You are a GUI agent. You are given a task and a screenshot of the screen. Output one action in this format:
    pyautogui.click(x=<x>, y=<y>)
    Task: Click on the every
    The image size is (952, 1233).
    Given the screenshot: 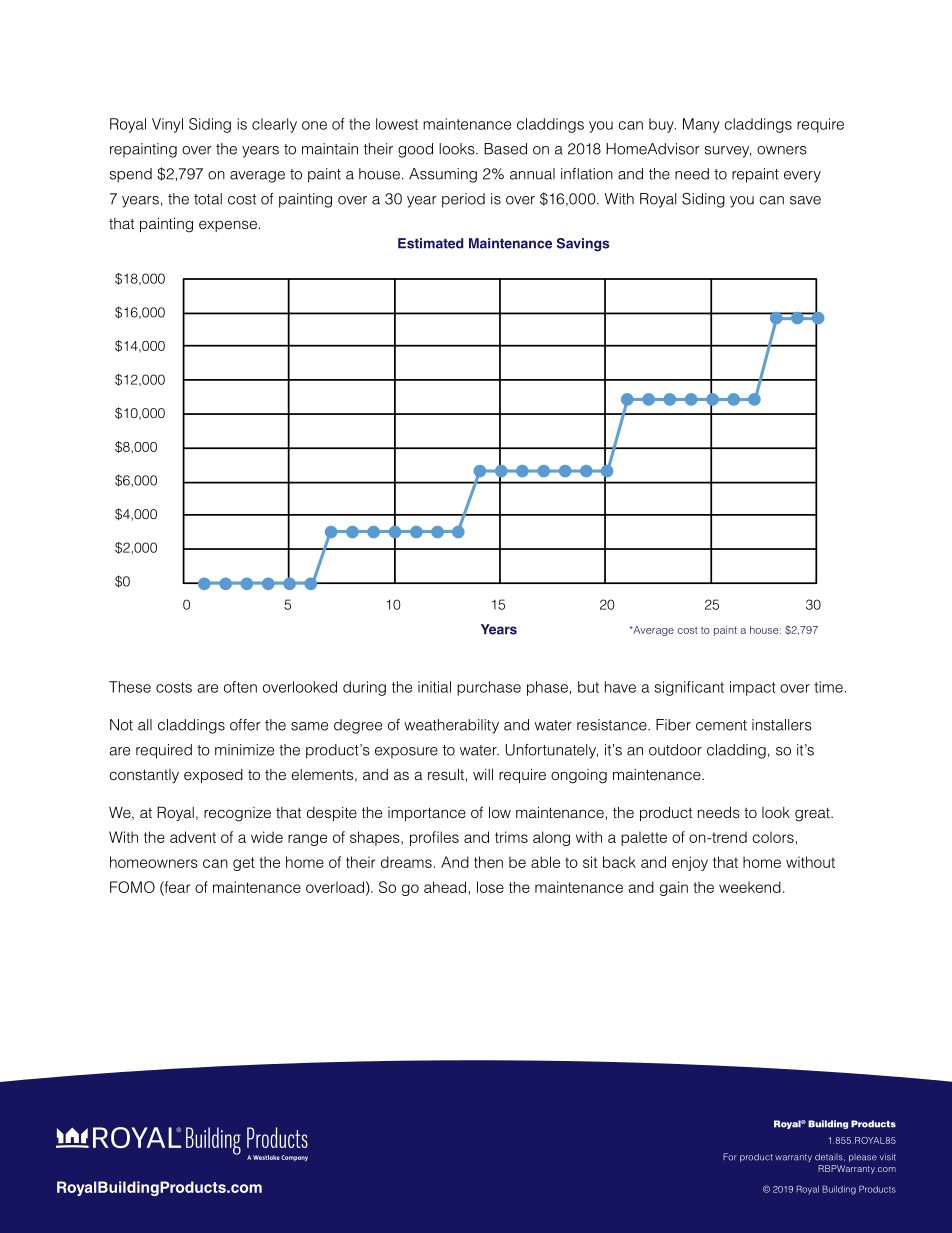 What is the action you would take?
    pyautogui.click(x=802, y=177)
